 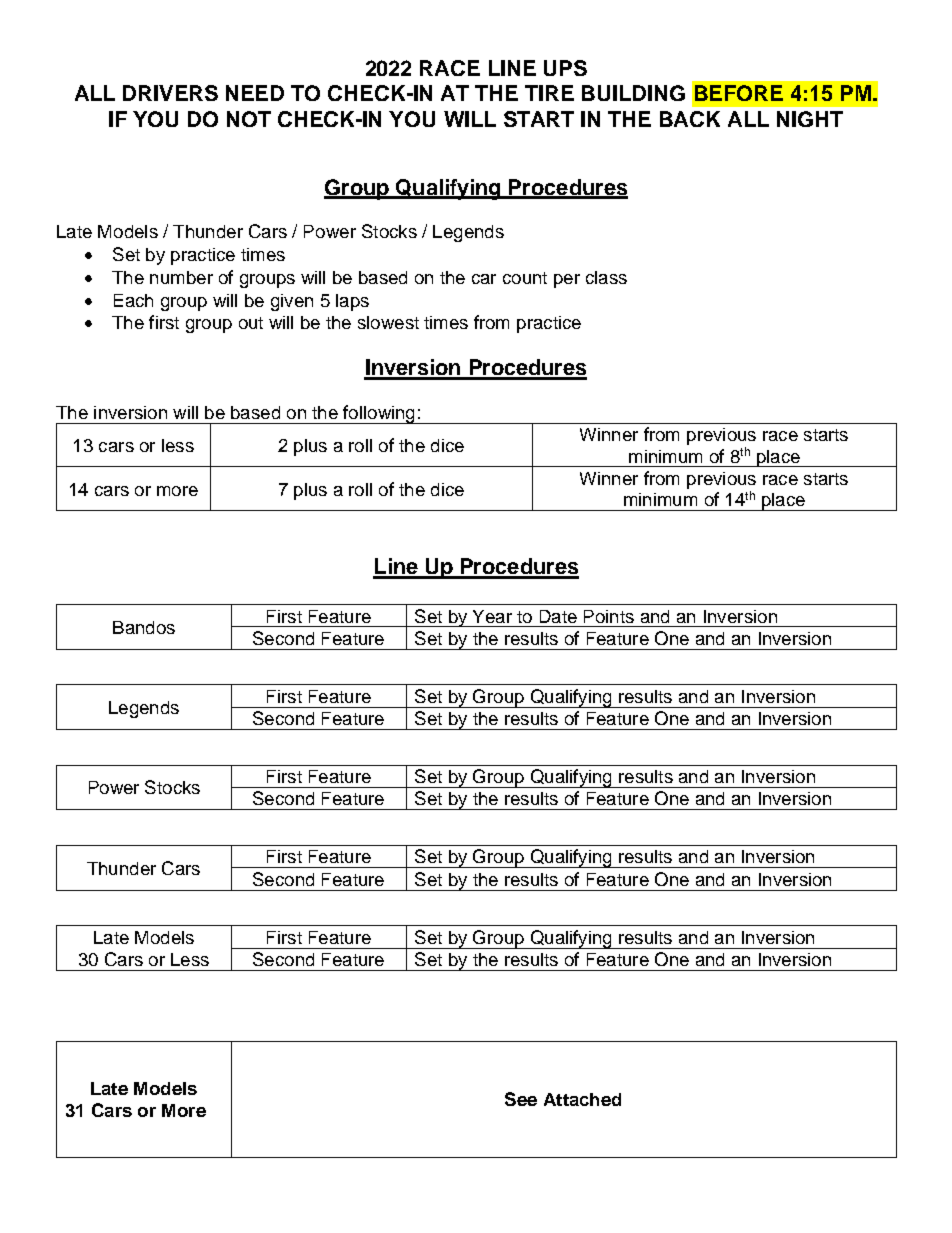 I want to click on Points, so click(x=609, y=616).
